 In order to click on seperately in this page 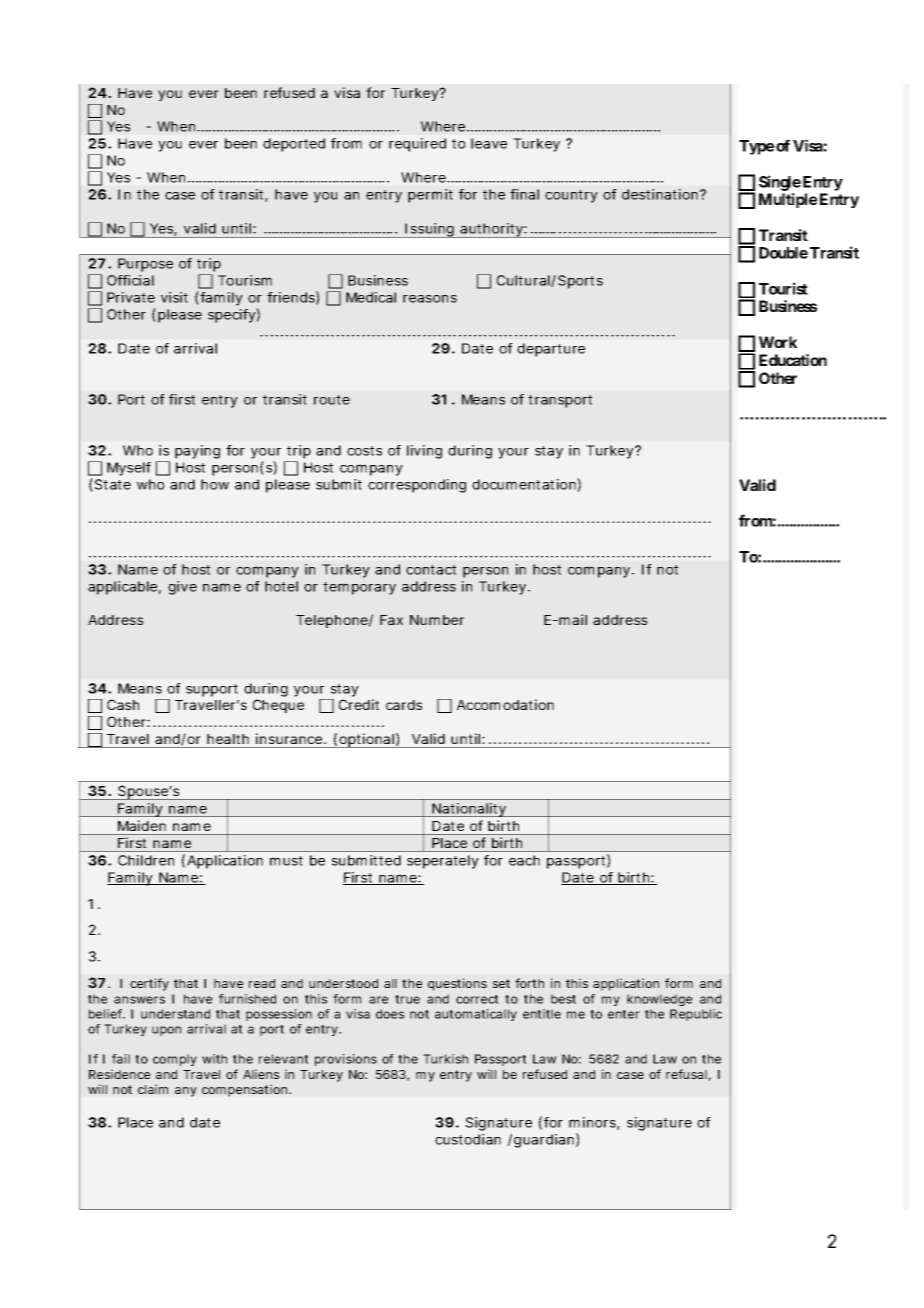, I will do `click(443, 862)`.
